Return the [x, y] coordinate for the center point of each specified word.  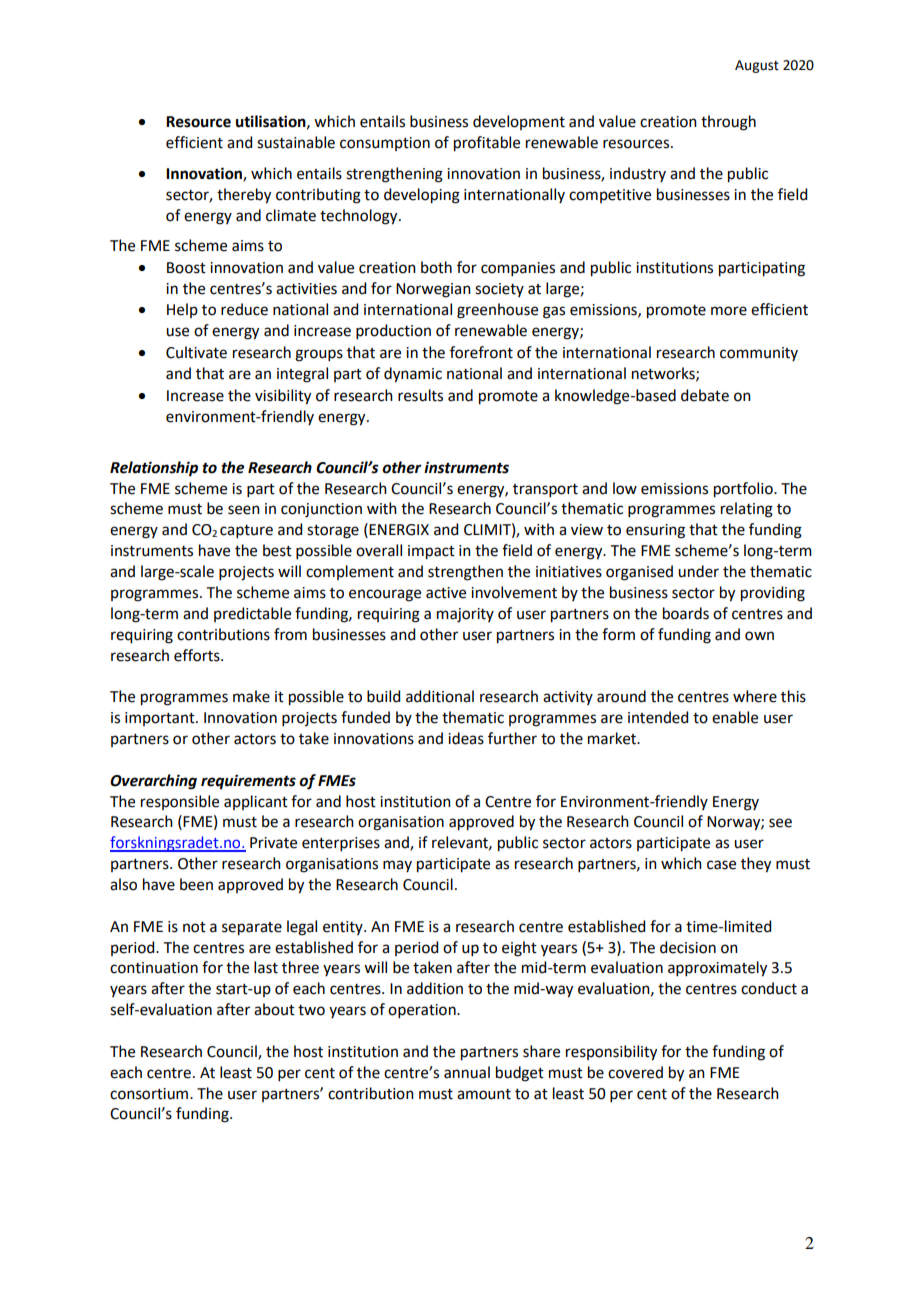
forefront [481, 352]
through [728, 123]
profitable [487, 144]
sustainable [296, 142]
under [698, 571]
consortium [150, 1094]
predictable [252, 614]
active [446, 593]
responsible [180, 802]
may [397, 866]
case [721, 865]
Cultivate [196, 352]
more [729, 311]
